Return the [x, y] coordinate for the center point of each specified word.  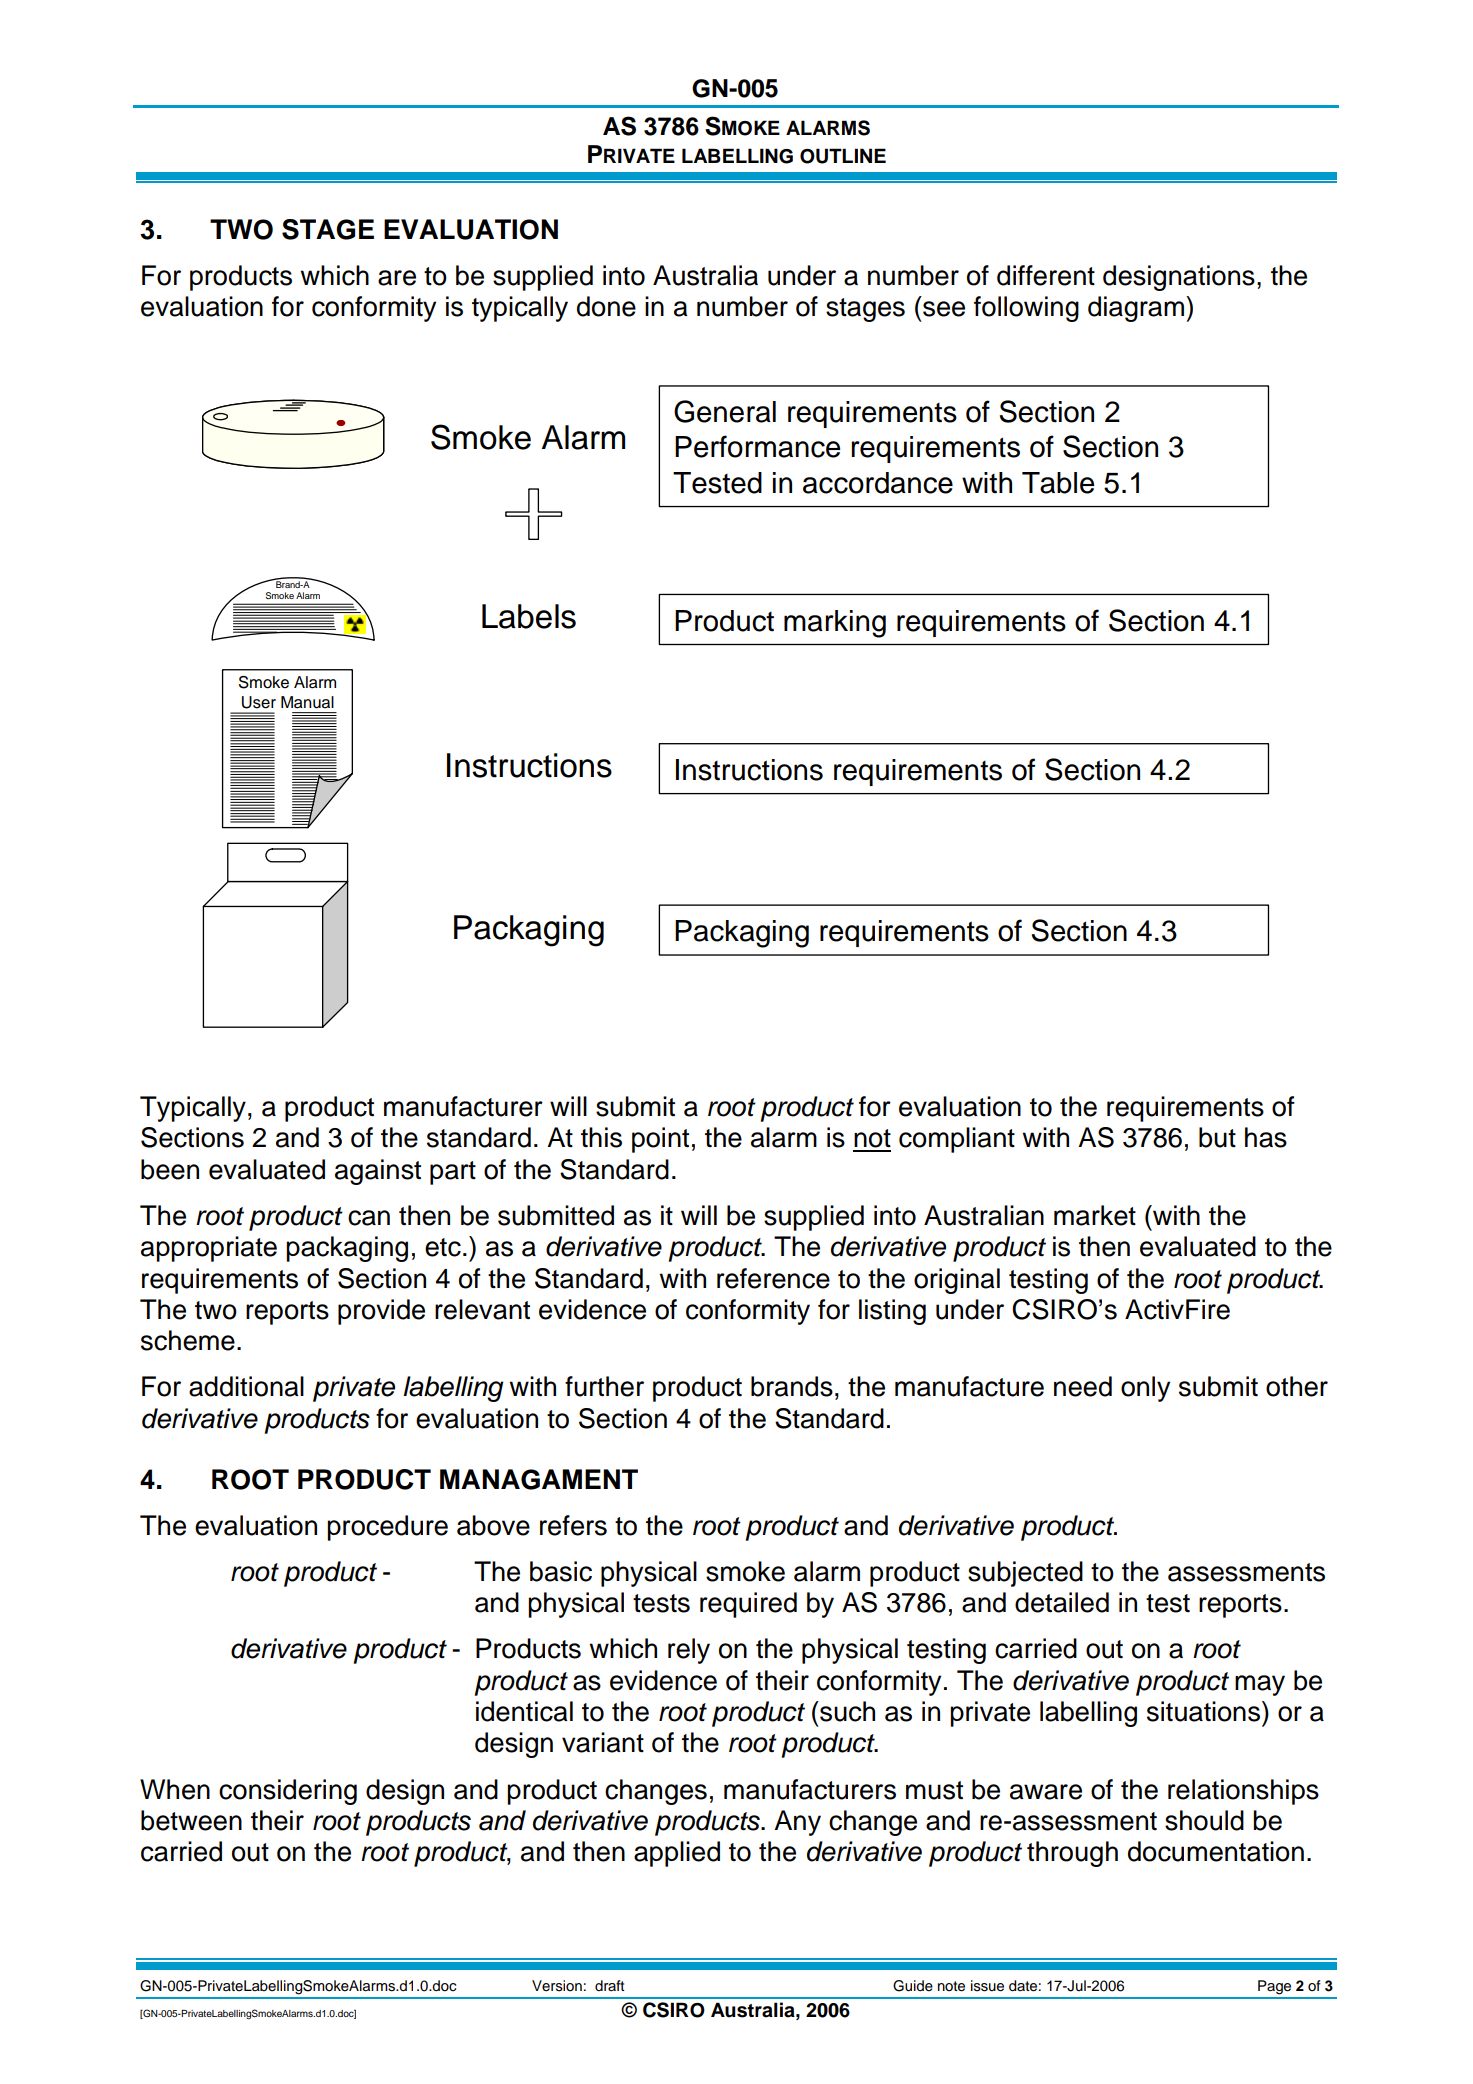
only [1145, 1389]
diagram [1136, 309]
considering [288, 1792]
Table [1058, 483]
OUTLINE [843, 156]
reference [773, 1278]
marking [835, 624]
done [606, 306]
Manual [307, 702]
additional [246, 1386]
